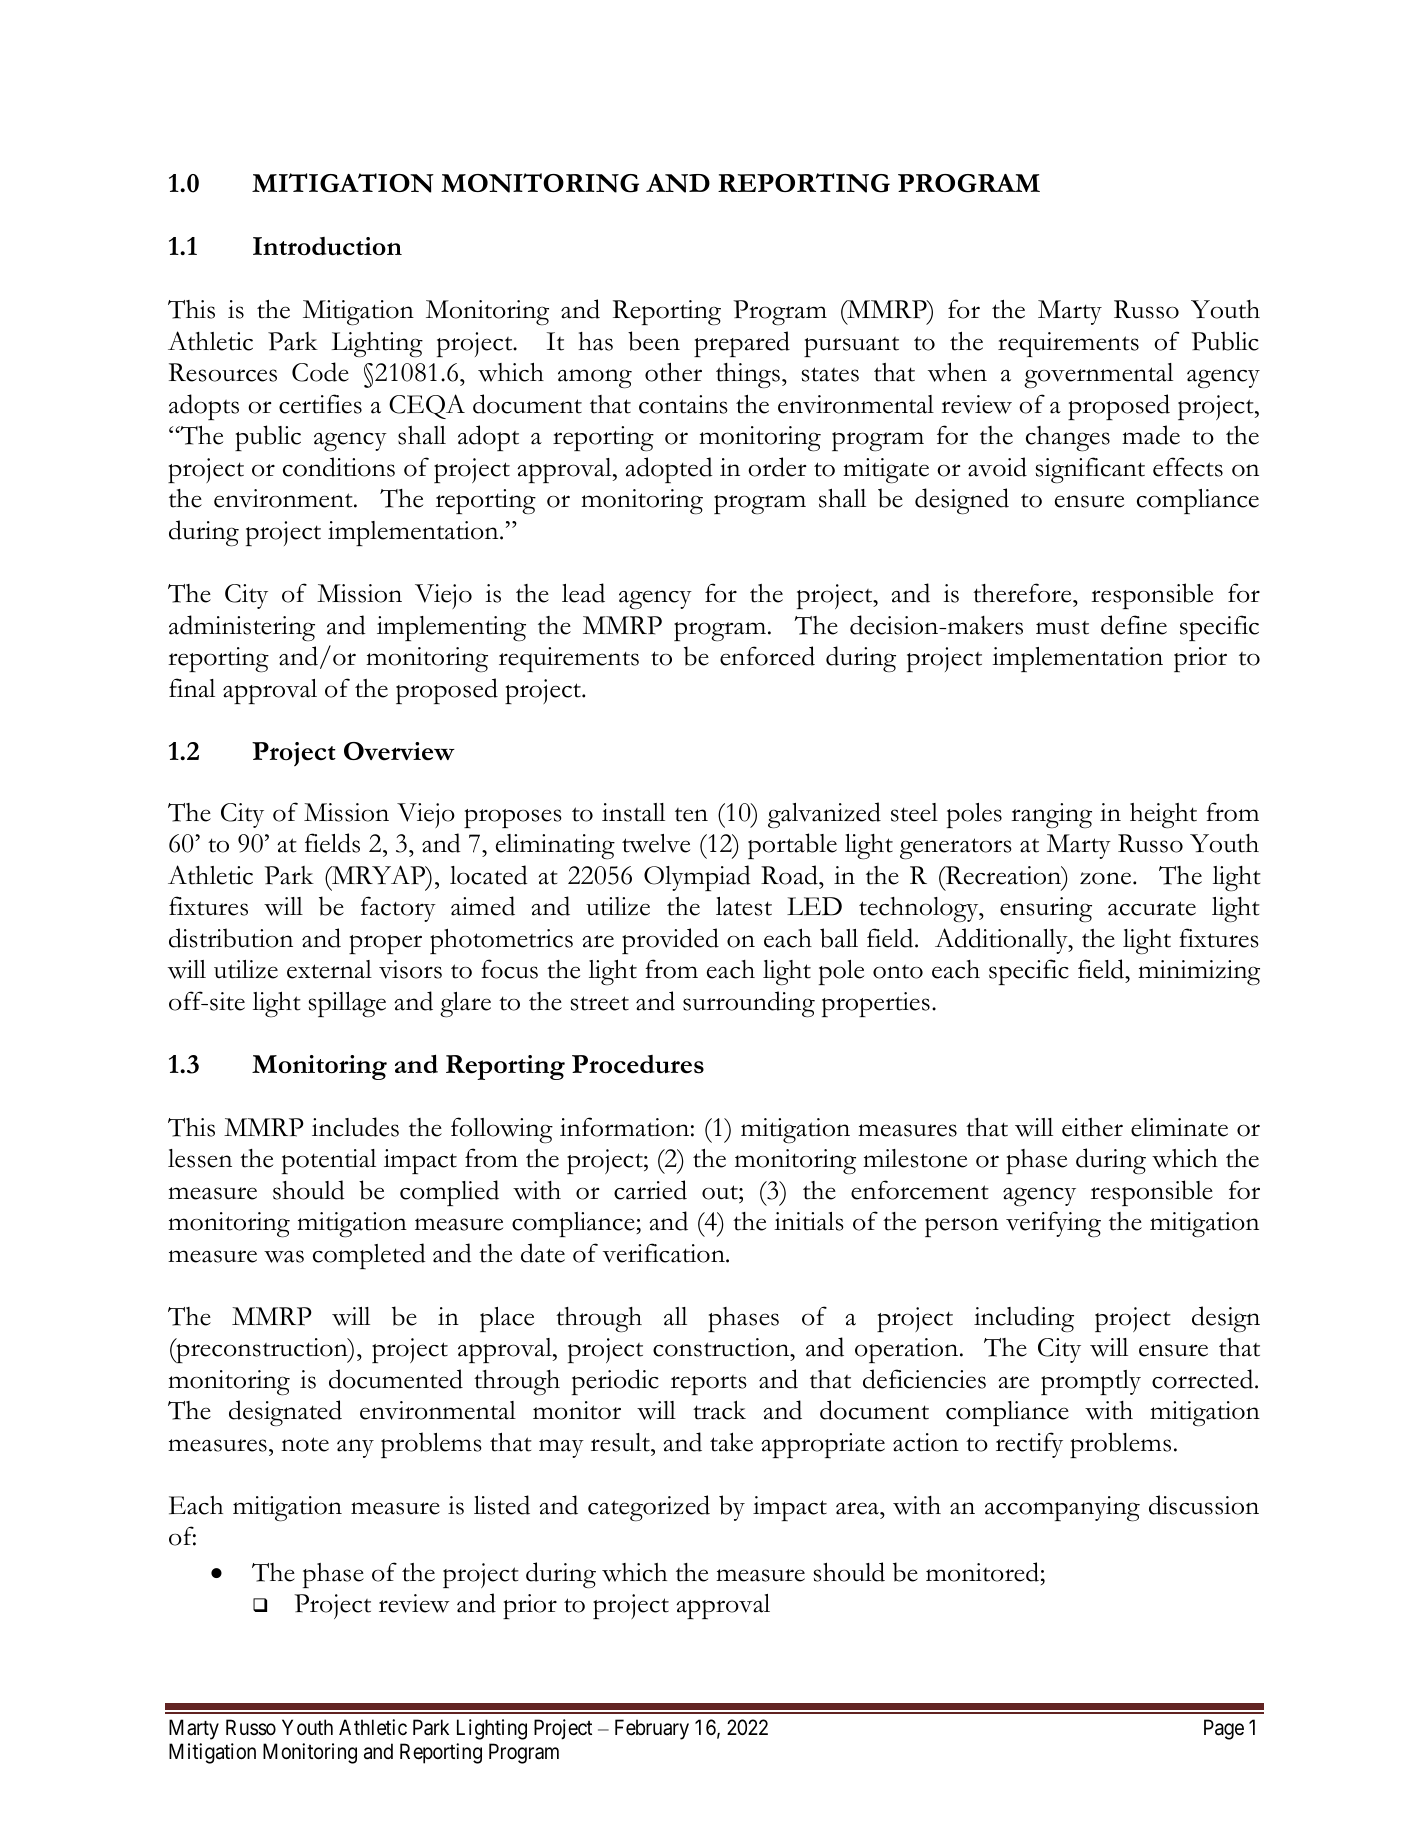 The image size is (1428, 1848). I want to click on listed, so click(502, 1505).
